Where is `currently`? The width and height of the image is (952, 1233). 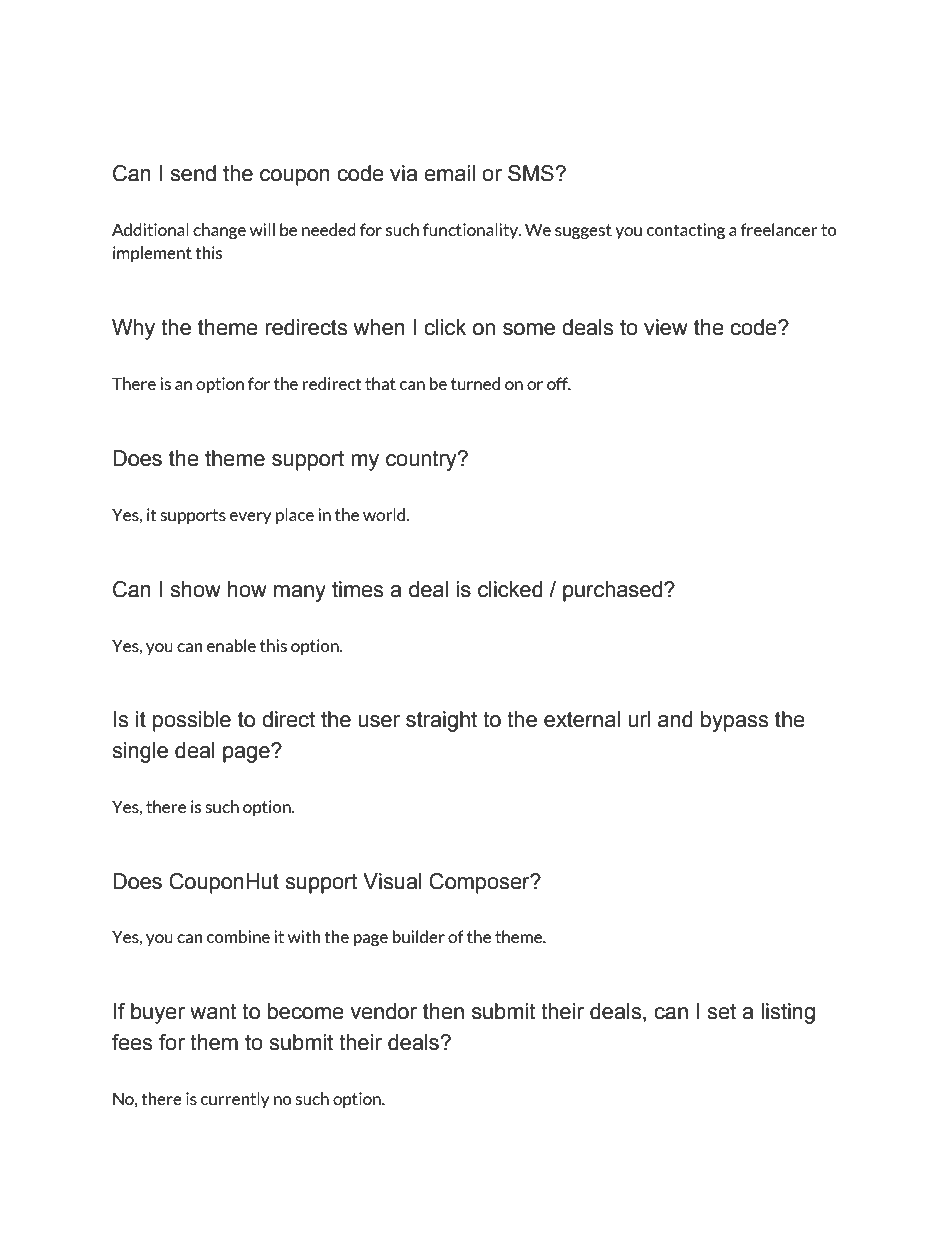
currently is located at coordinates (235, 1100).
